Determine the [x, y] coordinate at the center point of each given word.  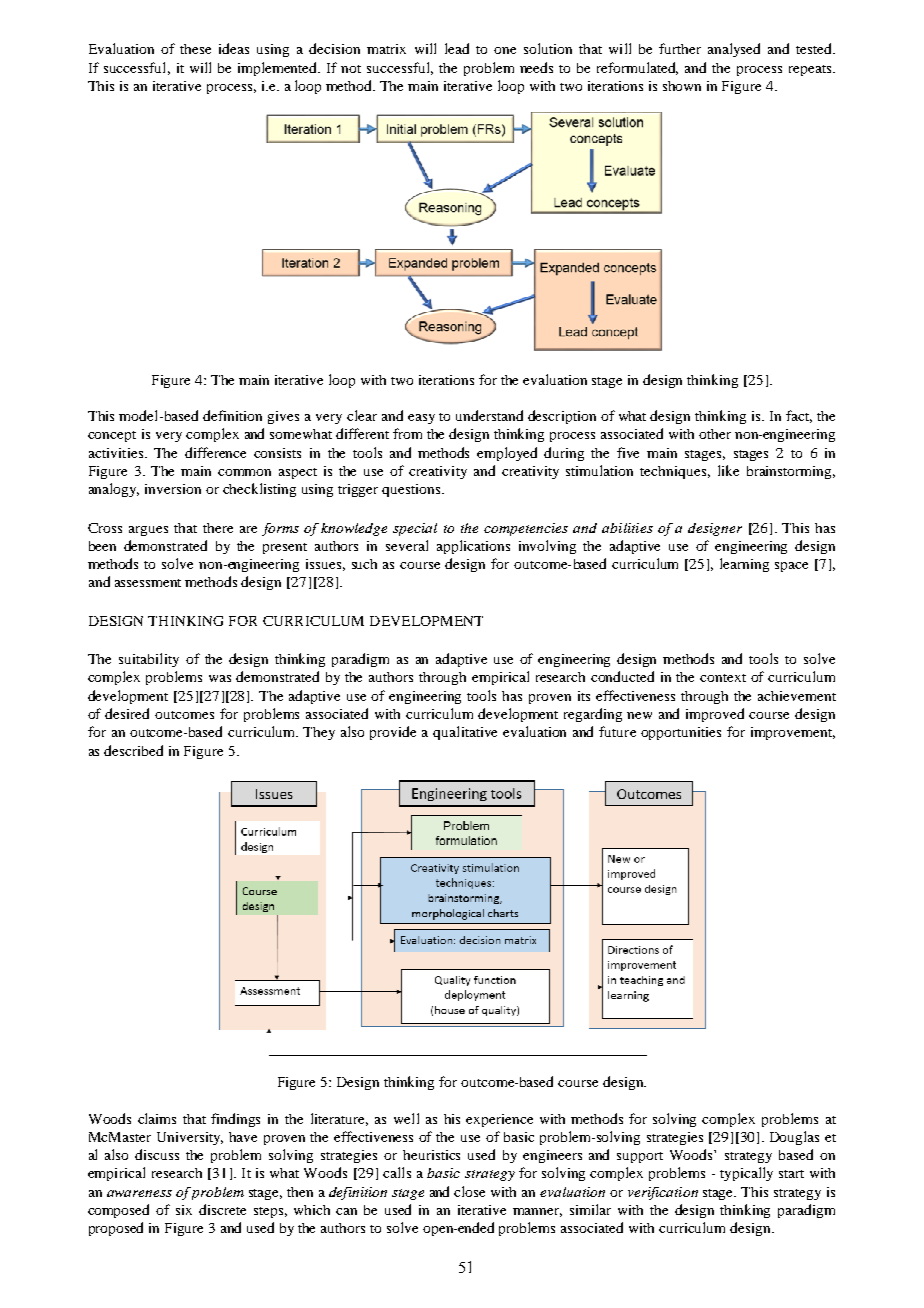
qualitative [465, 733]
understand [489, 415]
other [715, 434]
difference [215, 452]
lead [457, 48]
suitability [149, 660]
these [195, 49]
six [184, 1210]
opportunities [681, 733]
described [133, 750]
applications [473, 547]
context [723, 678]
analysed [734, 50]
